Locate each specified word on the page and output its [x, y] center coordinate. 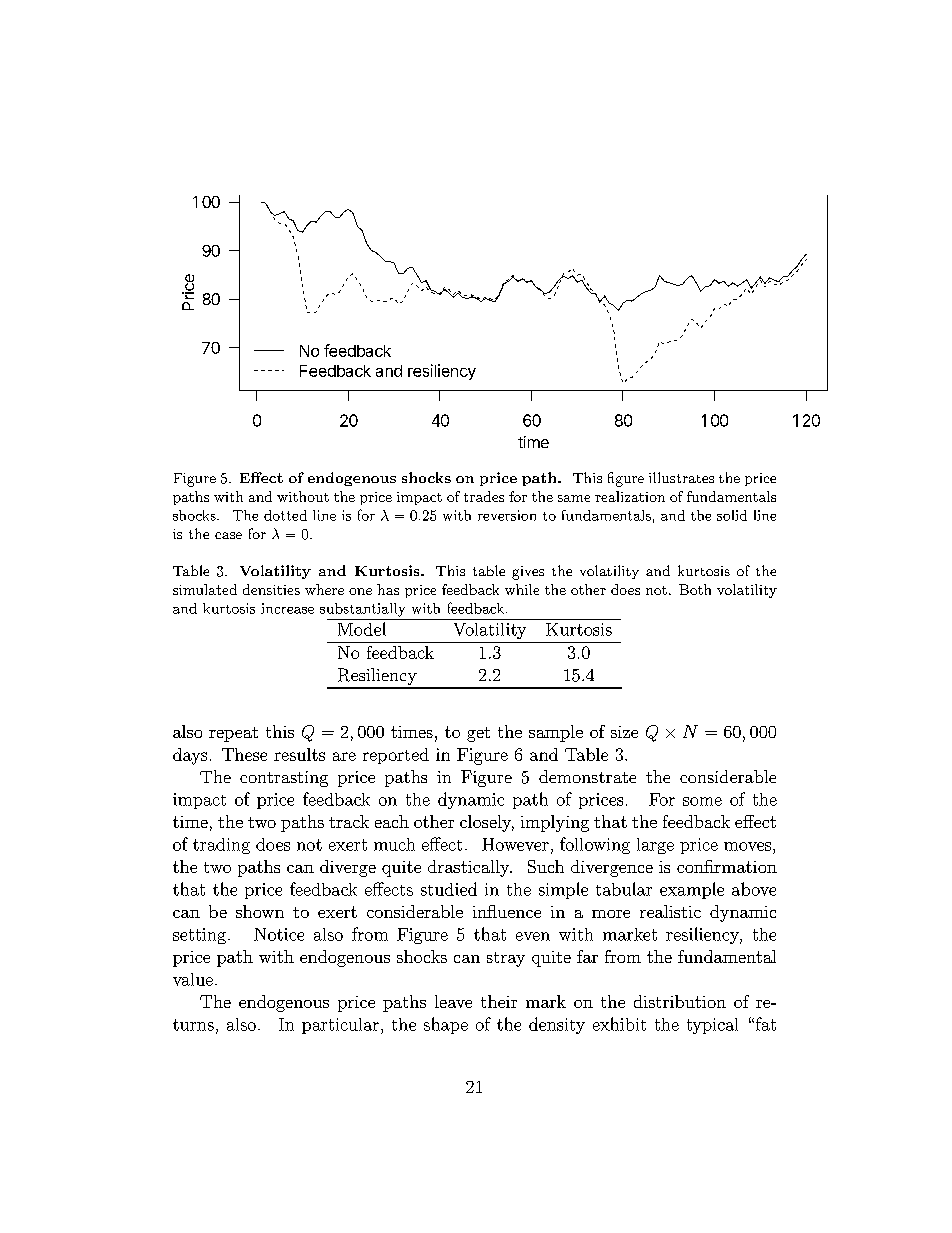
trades [484, 496]
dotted [285, 515]
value [193, 979]
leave [453, 1001]
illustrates [681, 477]
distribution [680, 1001]
